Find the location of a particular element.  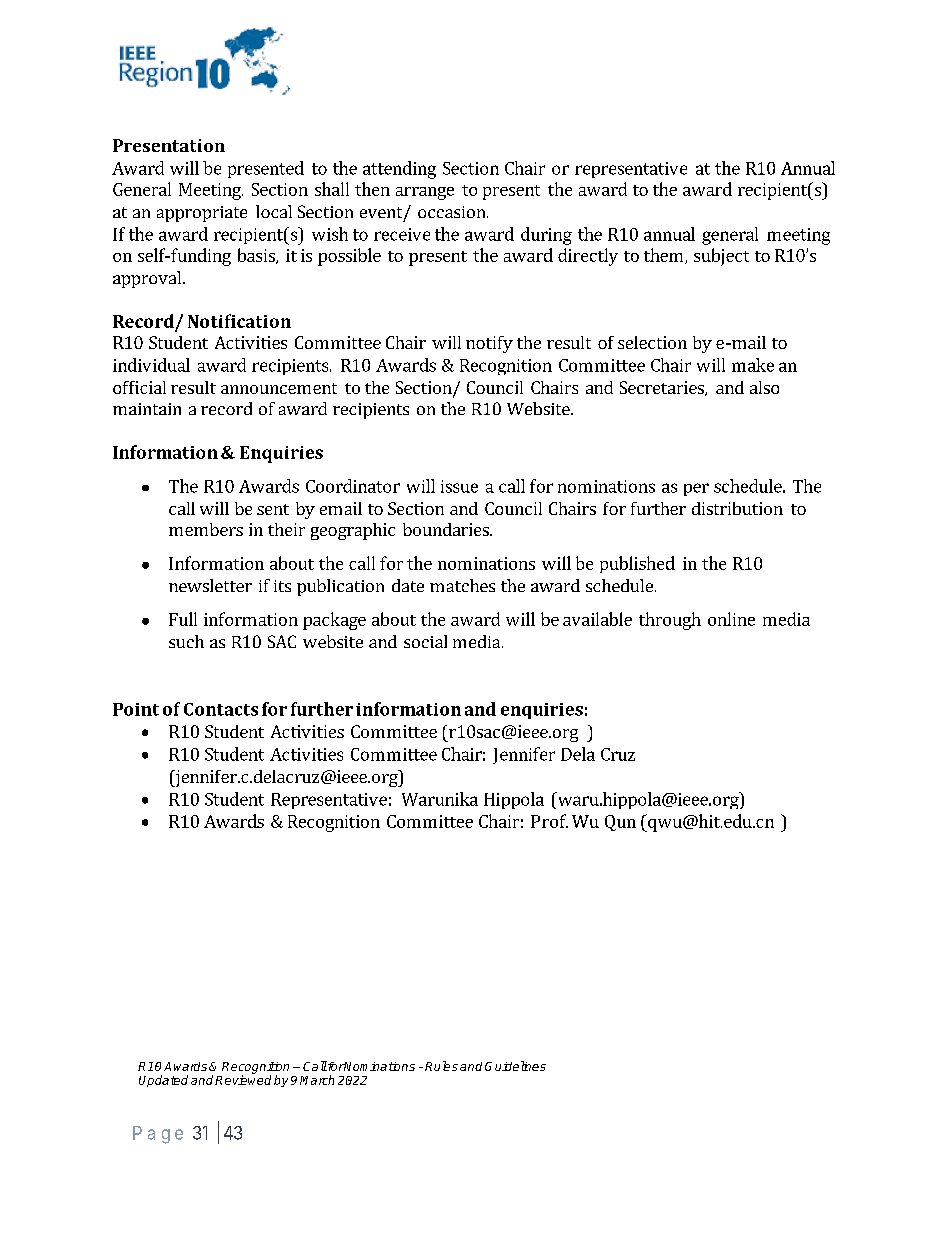

through is located at coordinates (670, 621).
